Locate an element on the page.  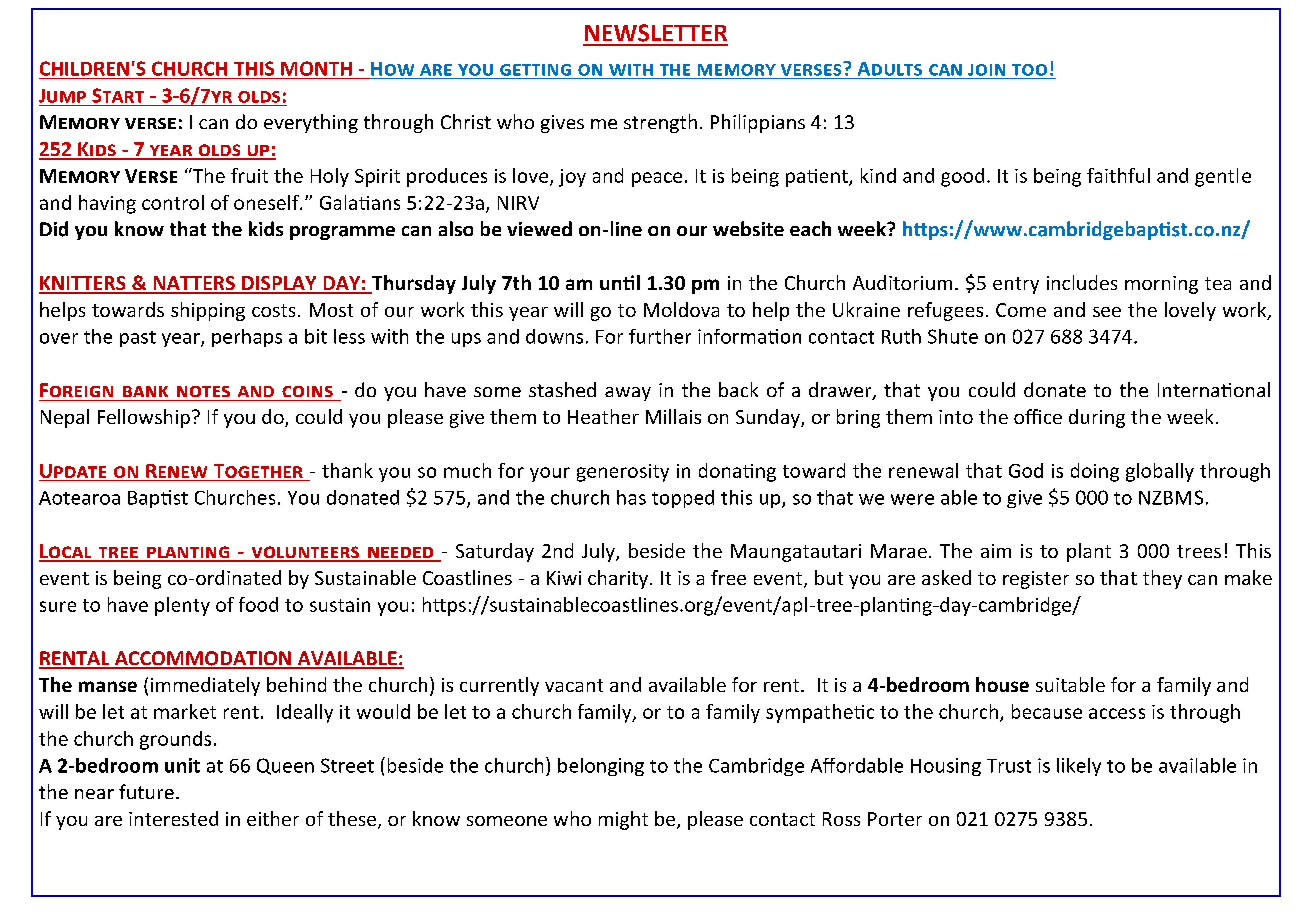
too is located at coordinates (1029, 70).
